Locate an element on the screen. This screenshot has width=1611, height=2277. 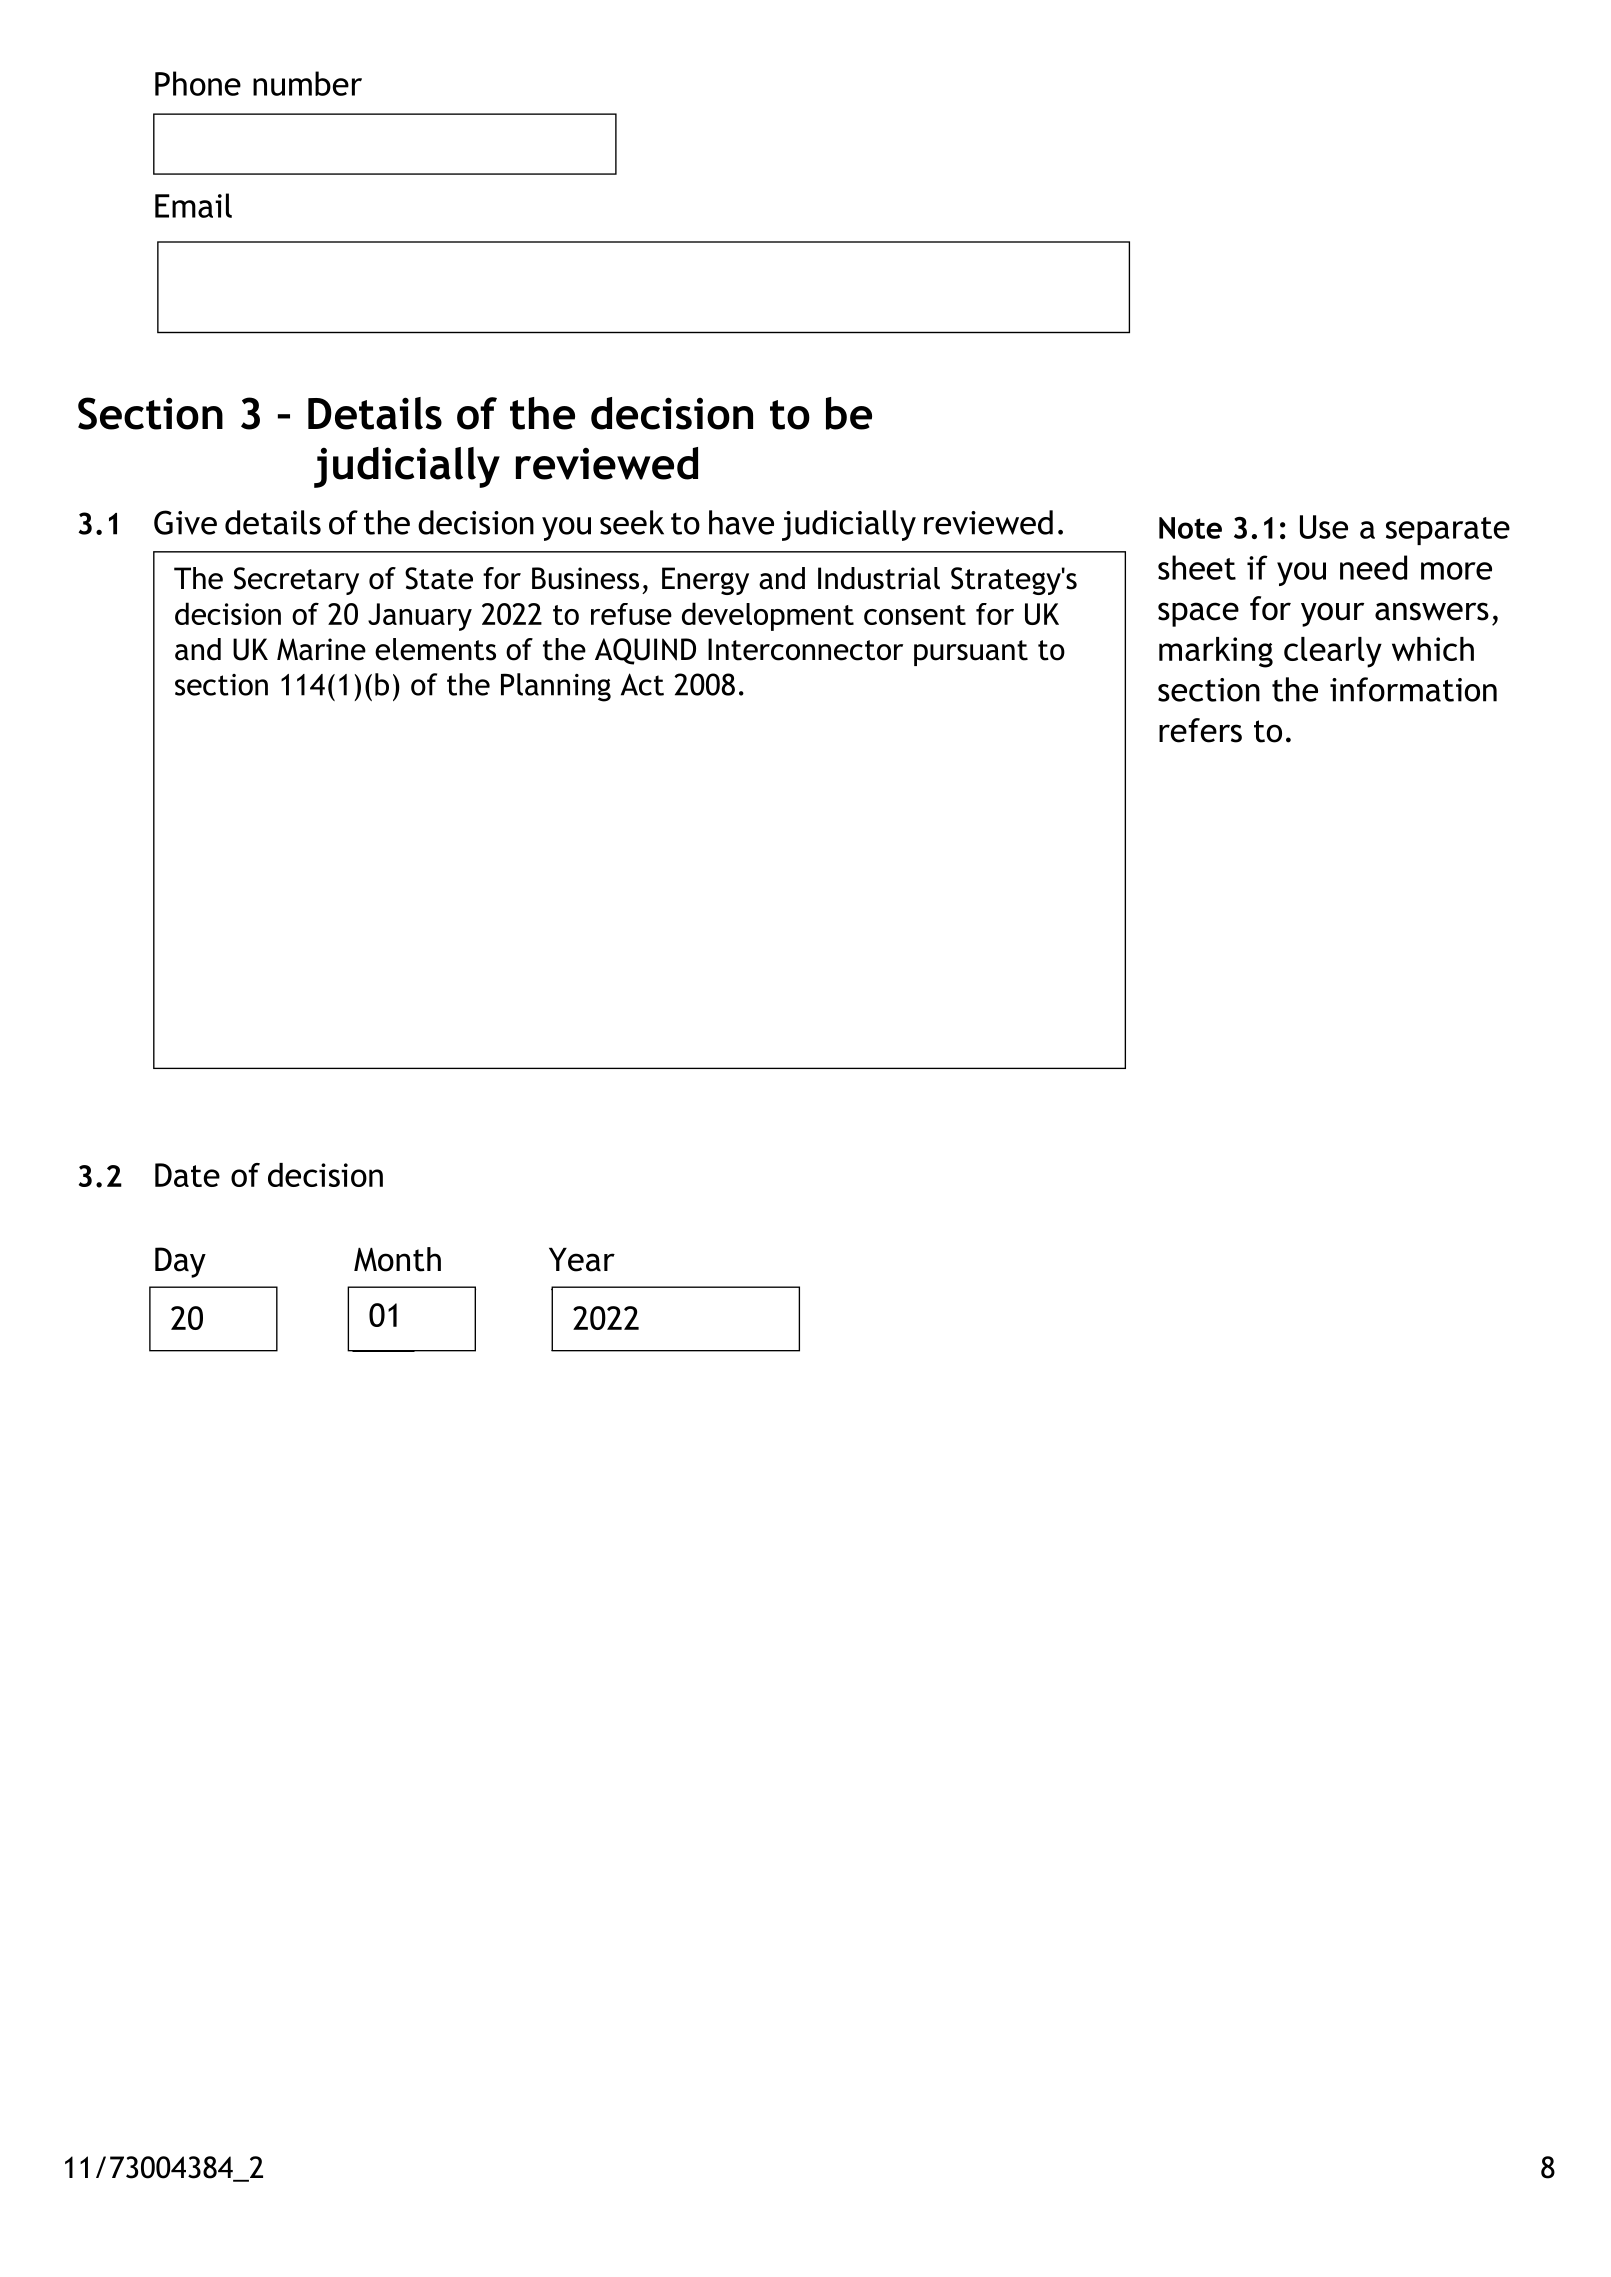
development is located at coordinates (768, 616).
